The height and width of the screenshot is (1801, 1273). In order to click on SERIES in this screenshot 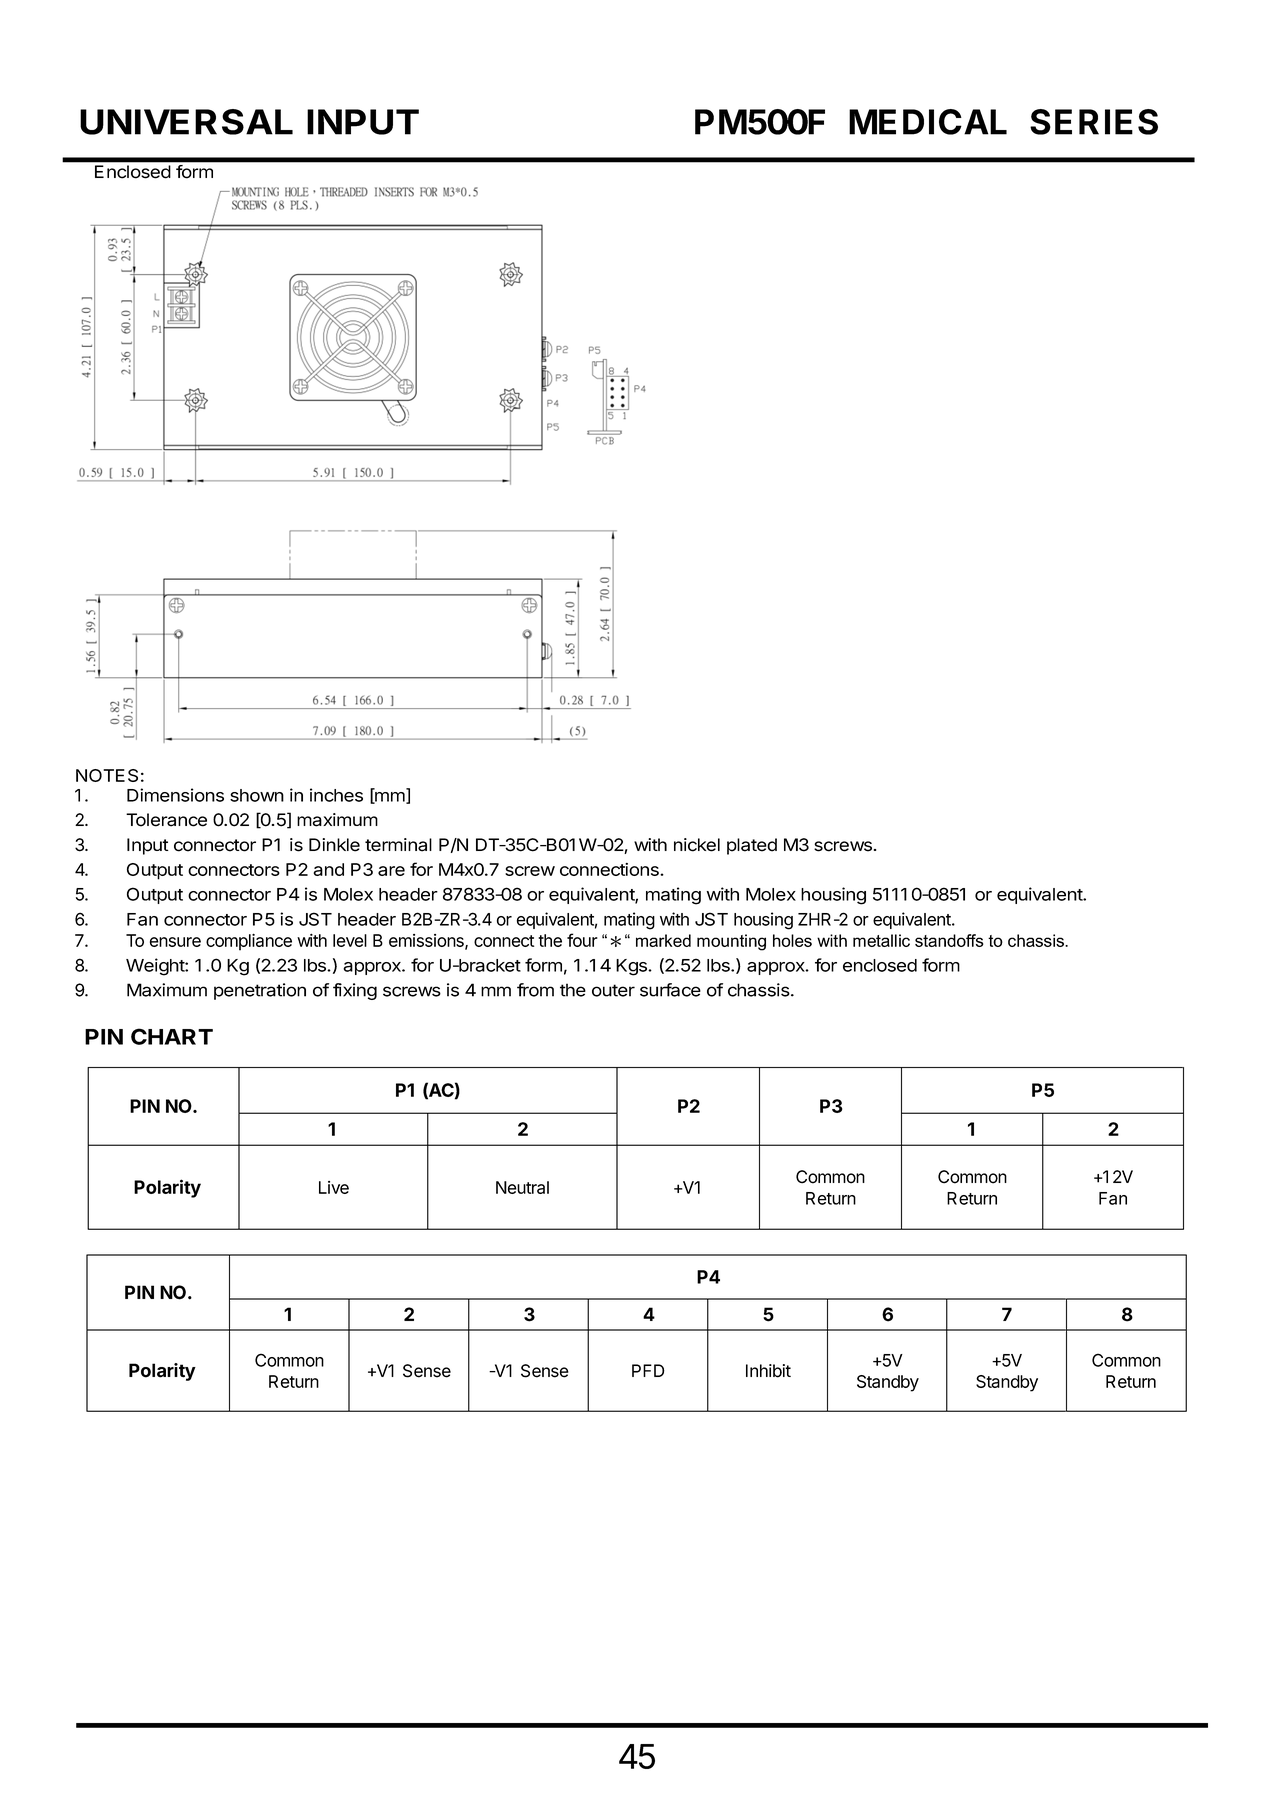, I will do `click(1094, 122)`.
